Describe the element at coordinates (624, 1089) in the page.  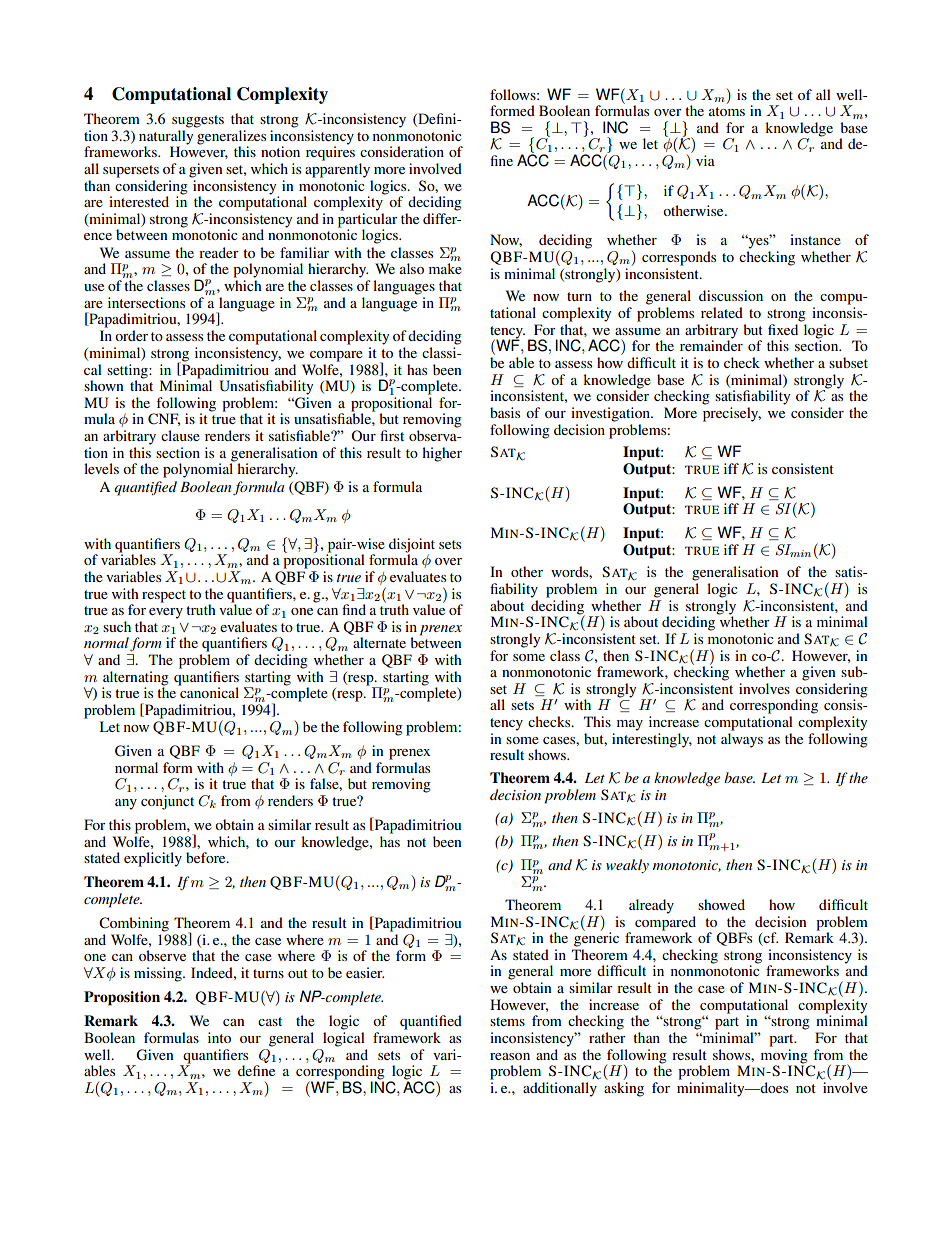
I see `asking` at that location.
